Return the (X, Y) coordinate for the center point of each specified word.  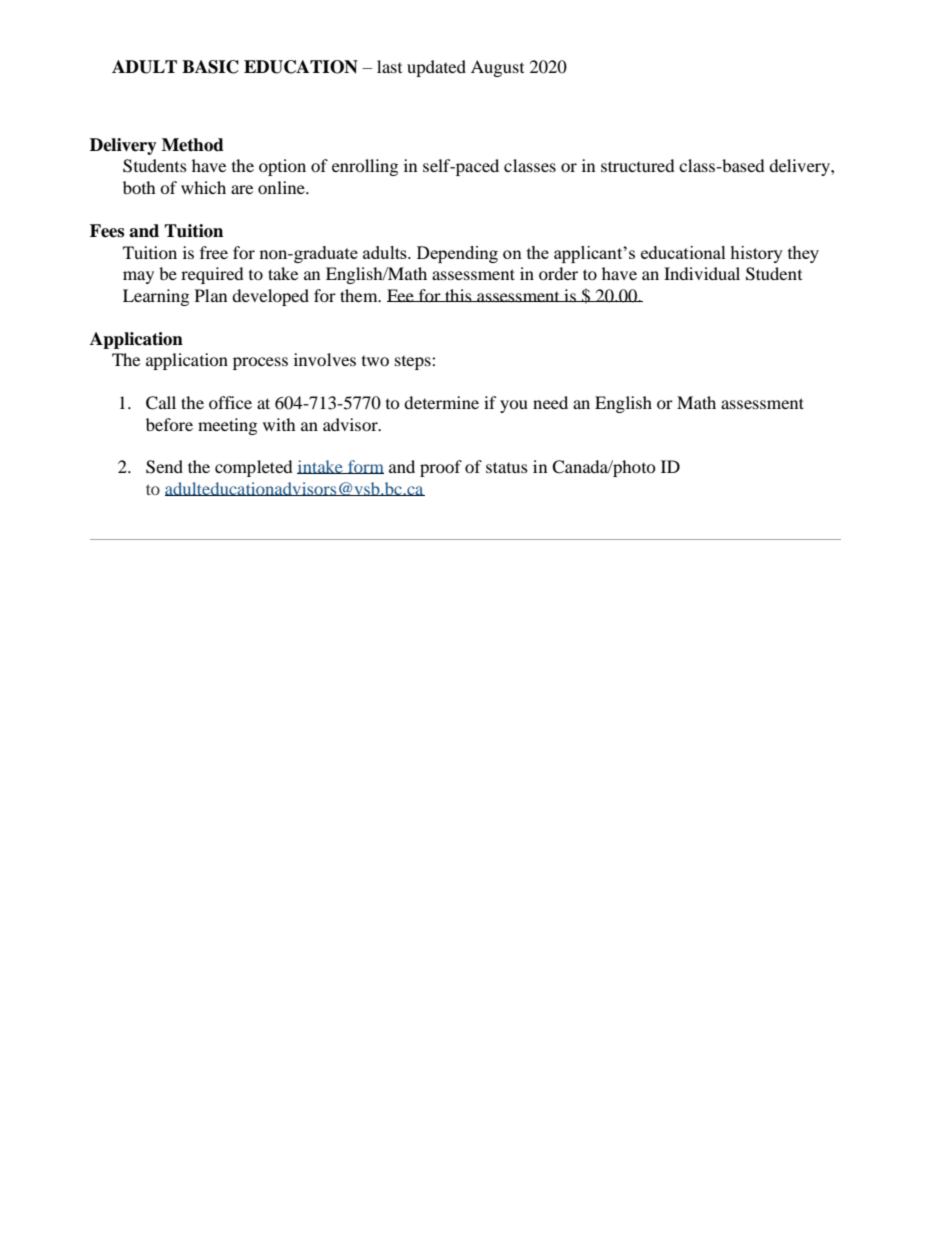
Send (164, 467)
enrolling (365, 167)
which (203, 187)
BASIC (210, 67)
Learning (156, 297)
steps (414, 363)
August (497, 68)
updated (436, 68)
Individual (702, 273)
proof (441, 468)
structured (638, 165)
